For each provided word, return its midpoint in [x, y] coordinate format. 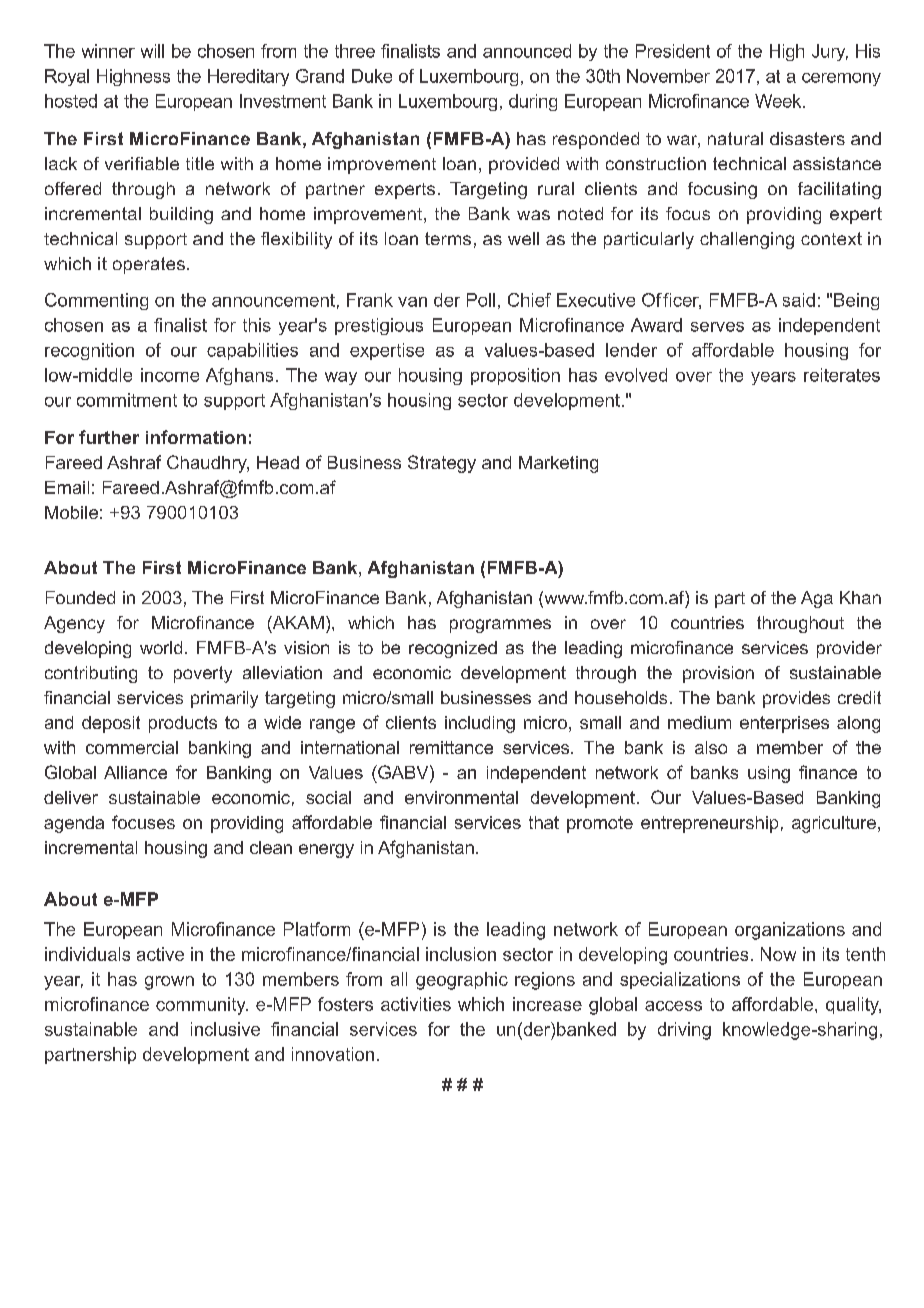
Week [779, 101]
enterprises [784, 724]
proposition [515, 376]
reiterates [842, 375]
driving [684, 1031]
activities [416, 1004]
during [533, 102]
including [480, 724]
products [183, 724]
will [152, 51]
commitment [127, 400]
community [202, 1006]
